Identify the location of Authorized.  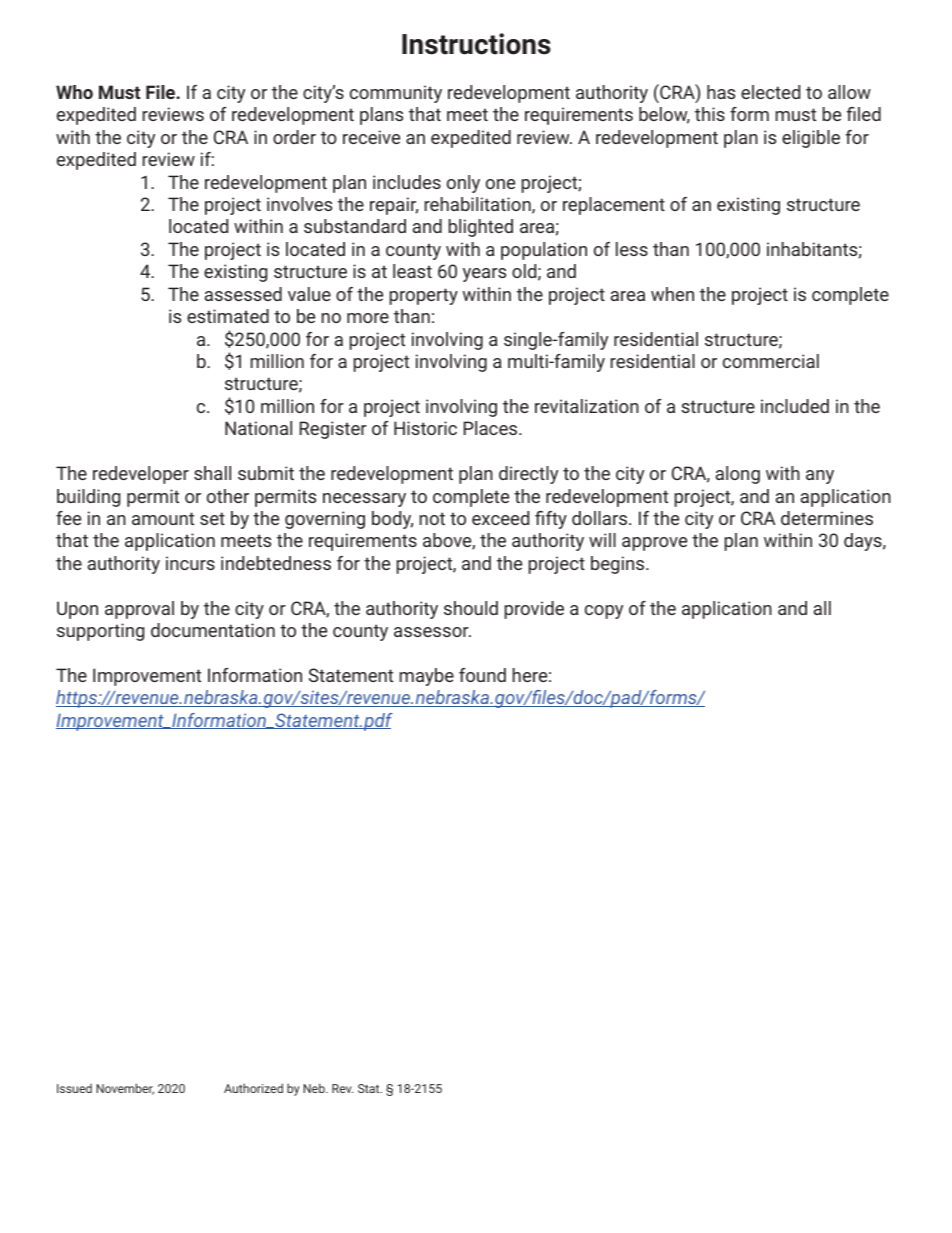
(253, 1088).
